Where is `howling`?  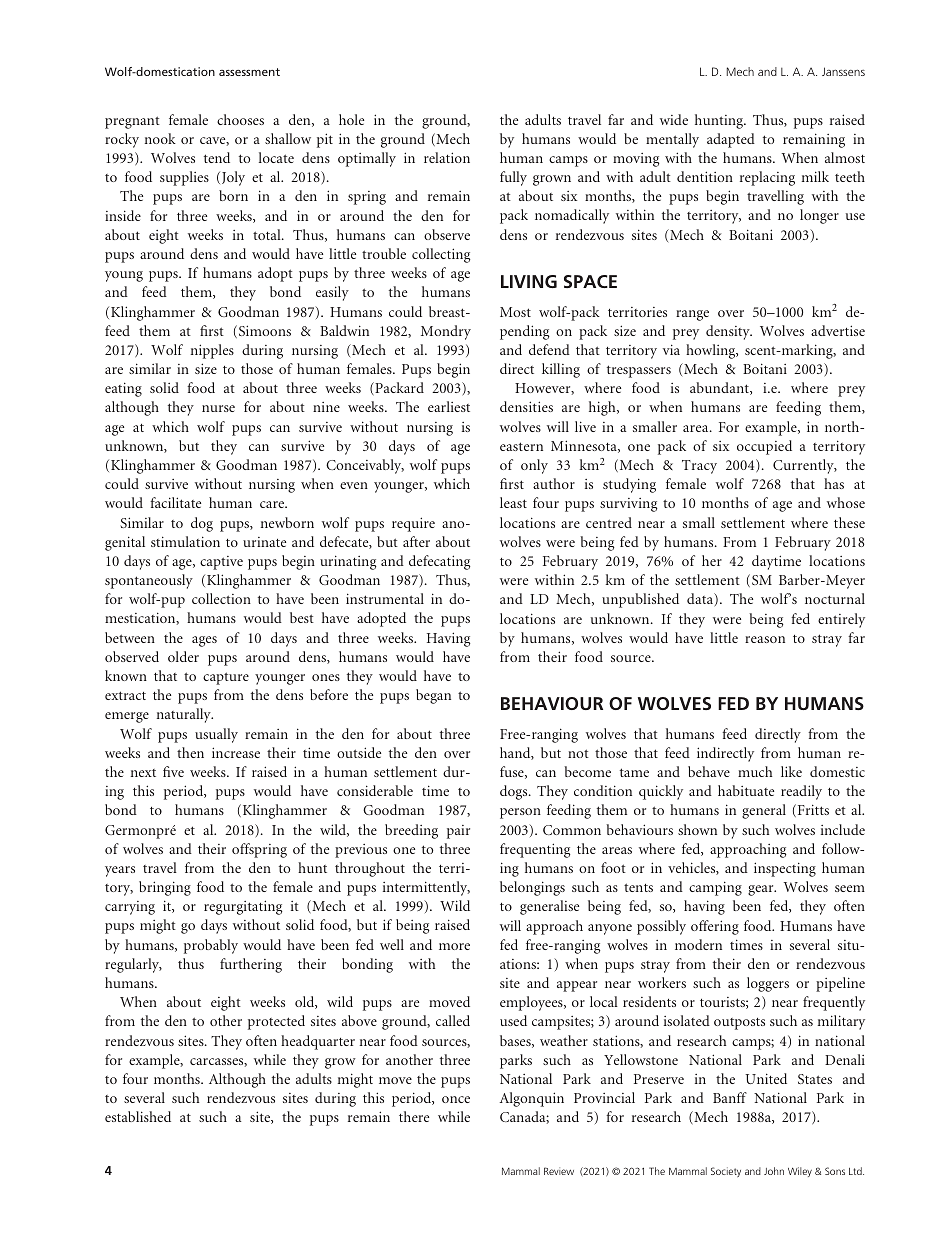
howling is located at coordinates (712, 351).
